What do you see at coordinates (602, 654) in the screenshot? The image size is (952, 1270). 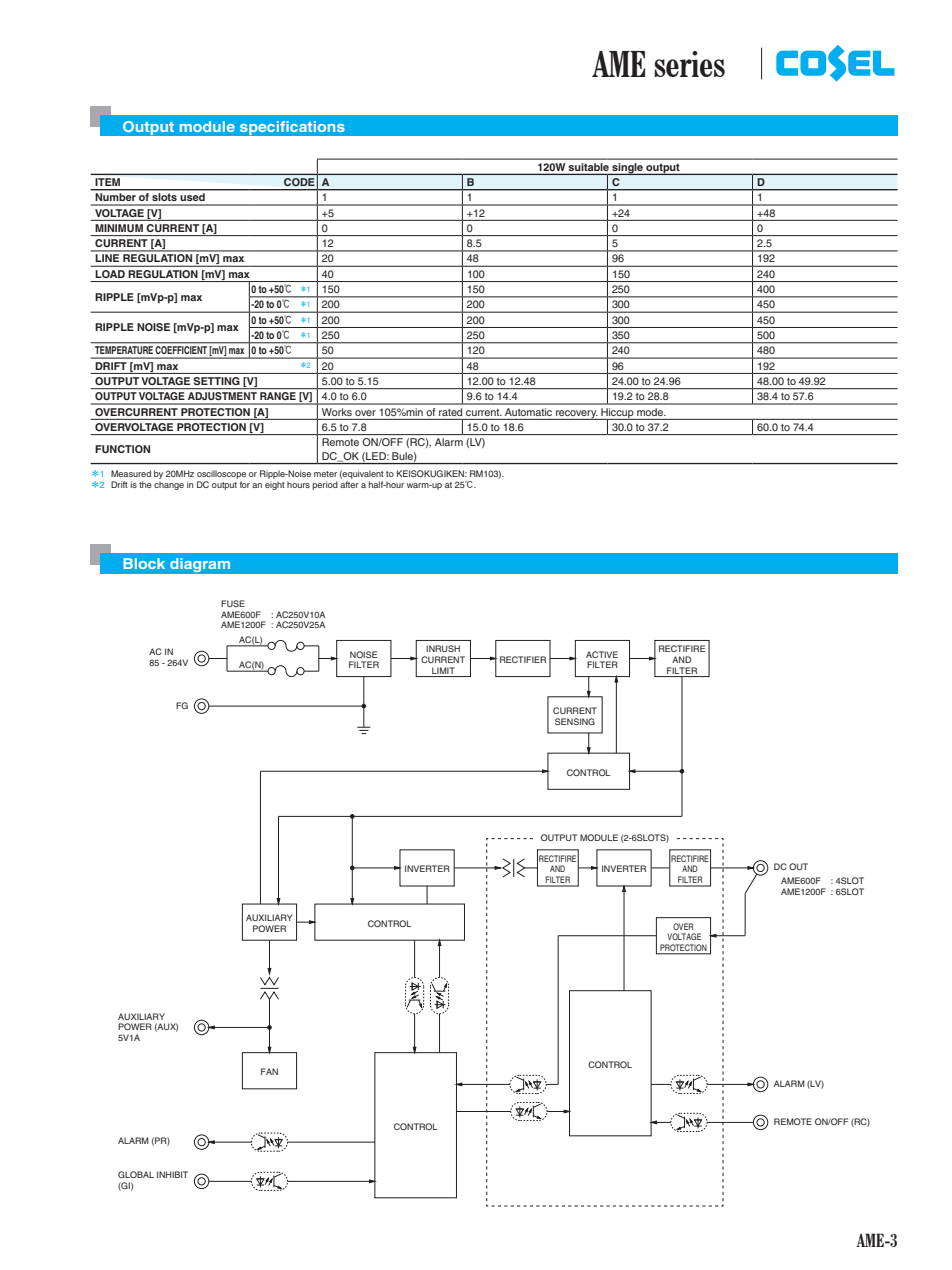 I see `ACTIVE` at bounding box center [602, 654].
